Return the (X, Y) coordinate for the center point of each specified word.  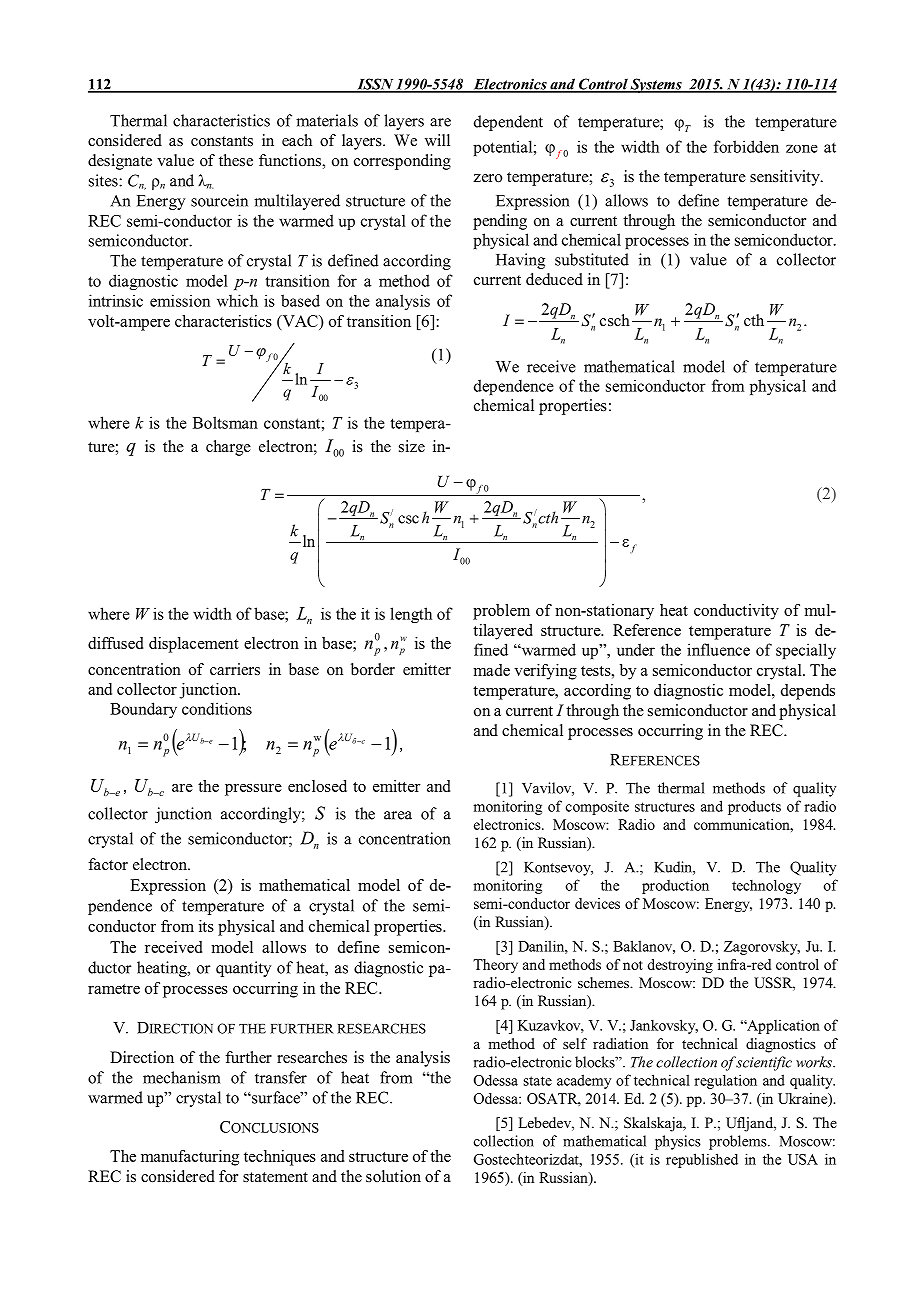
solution (393, 1176)
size (412, 446)
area (398, 815)
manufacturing (190, 1158)
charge (228, 448)
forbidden (746, 146)
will (437, 140)
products (754, 807)
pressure (253, 790)
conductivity (736, 612)
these (236, 160)
